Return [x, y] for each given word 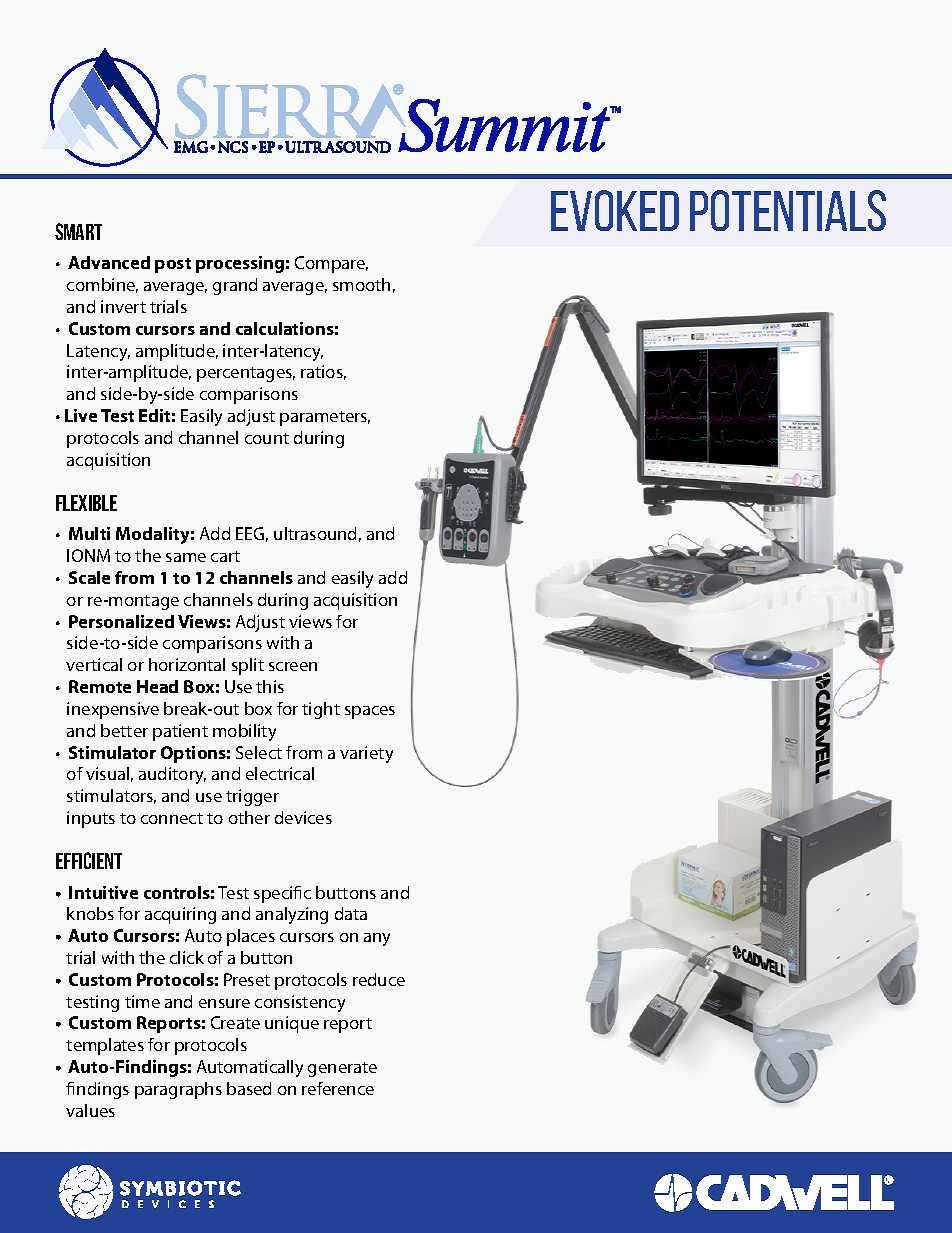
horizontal [187, 664]
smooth [361, 284]
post [173, 265]
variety [366, 754]
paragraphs [178, 1090]
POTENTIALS [788, 210]
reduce [379, 979]
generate [342, 1069]
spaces [370, 712]
